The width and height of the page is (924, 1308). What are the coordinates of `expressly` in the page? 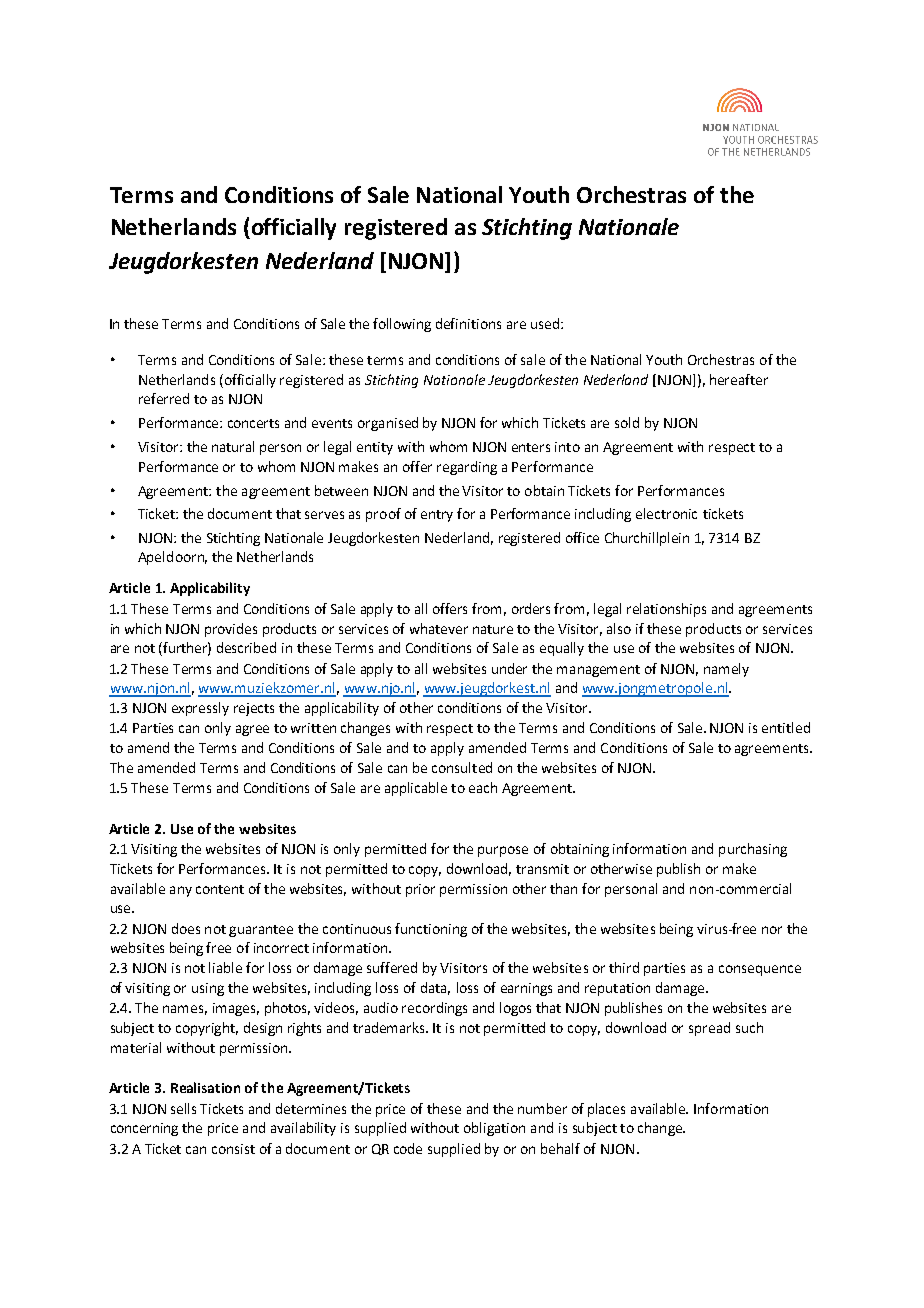 It's located at (200, 709).
